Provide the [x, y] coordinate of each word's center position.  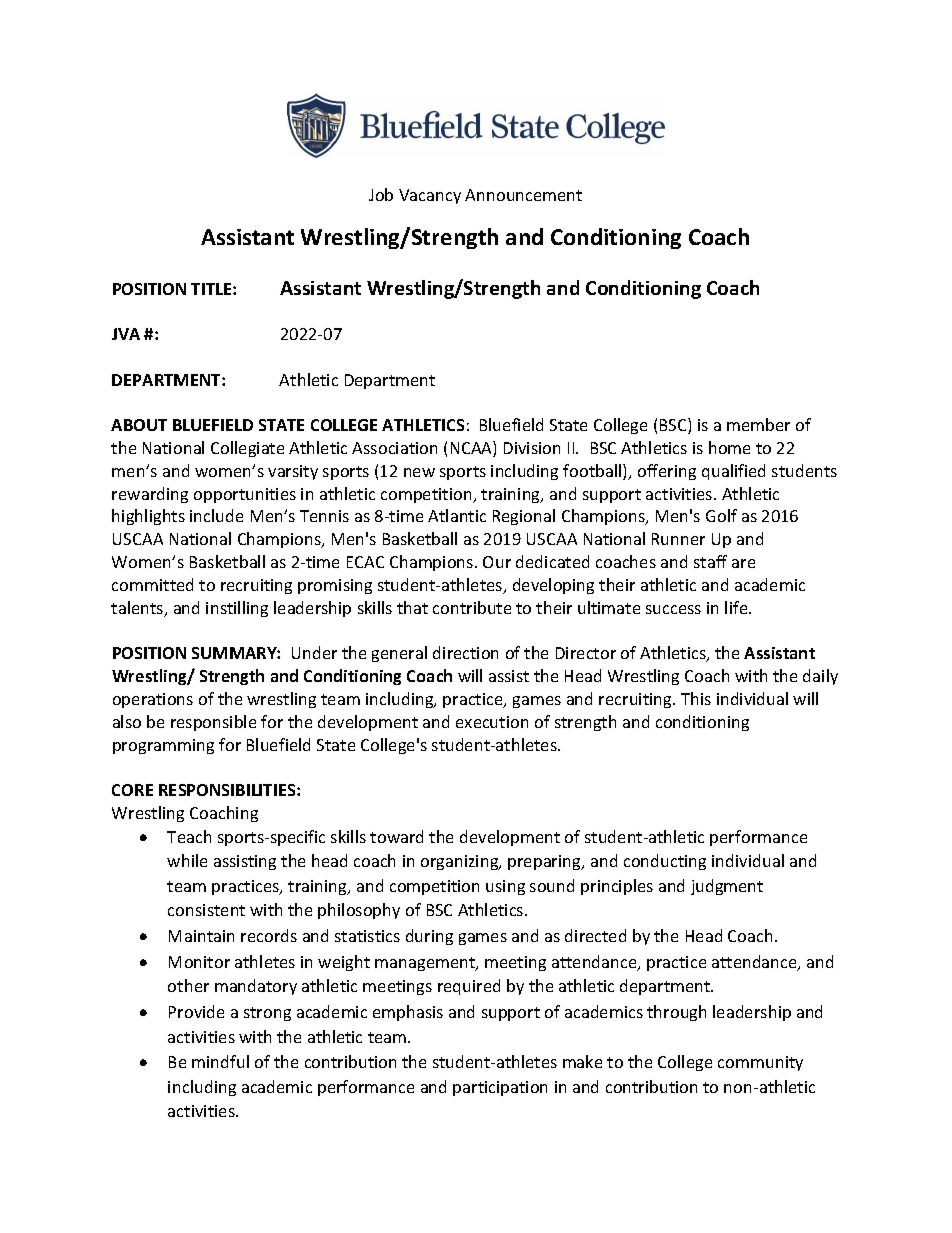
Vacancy [430, 196]
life [737, 607]
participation [500, 1088]
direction [465, 652]
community [760, 1063]
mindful [220, 1061]
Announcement [523, 195]
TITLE [212, 289]
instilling [237, 609]
